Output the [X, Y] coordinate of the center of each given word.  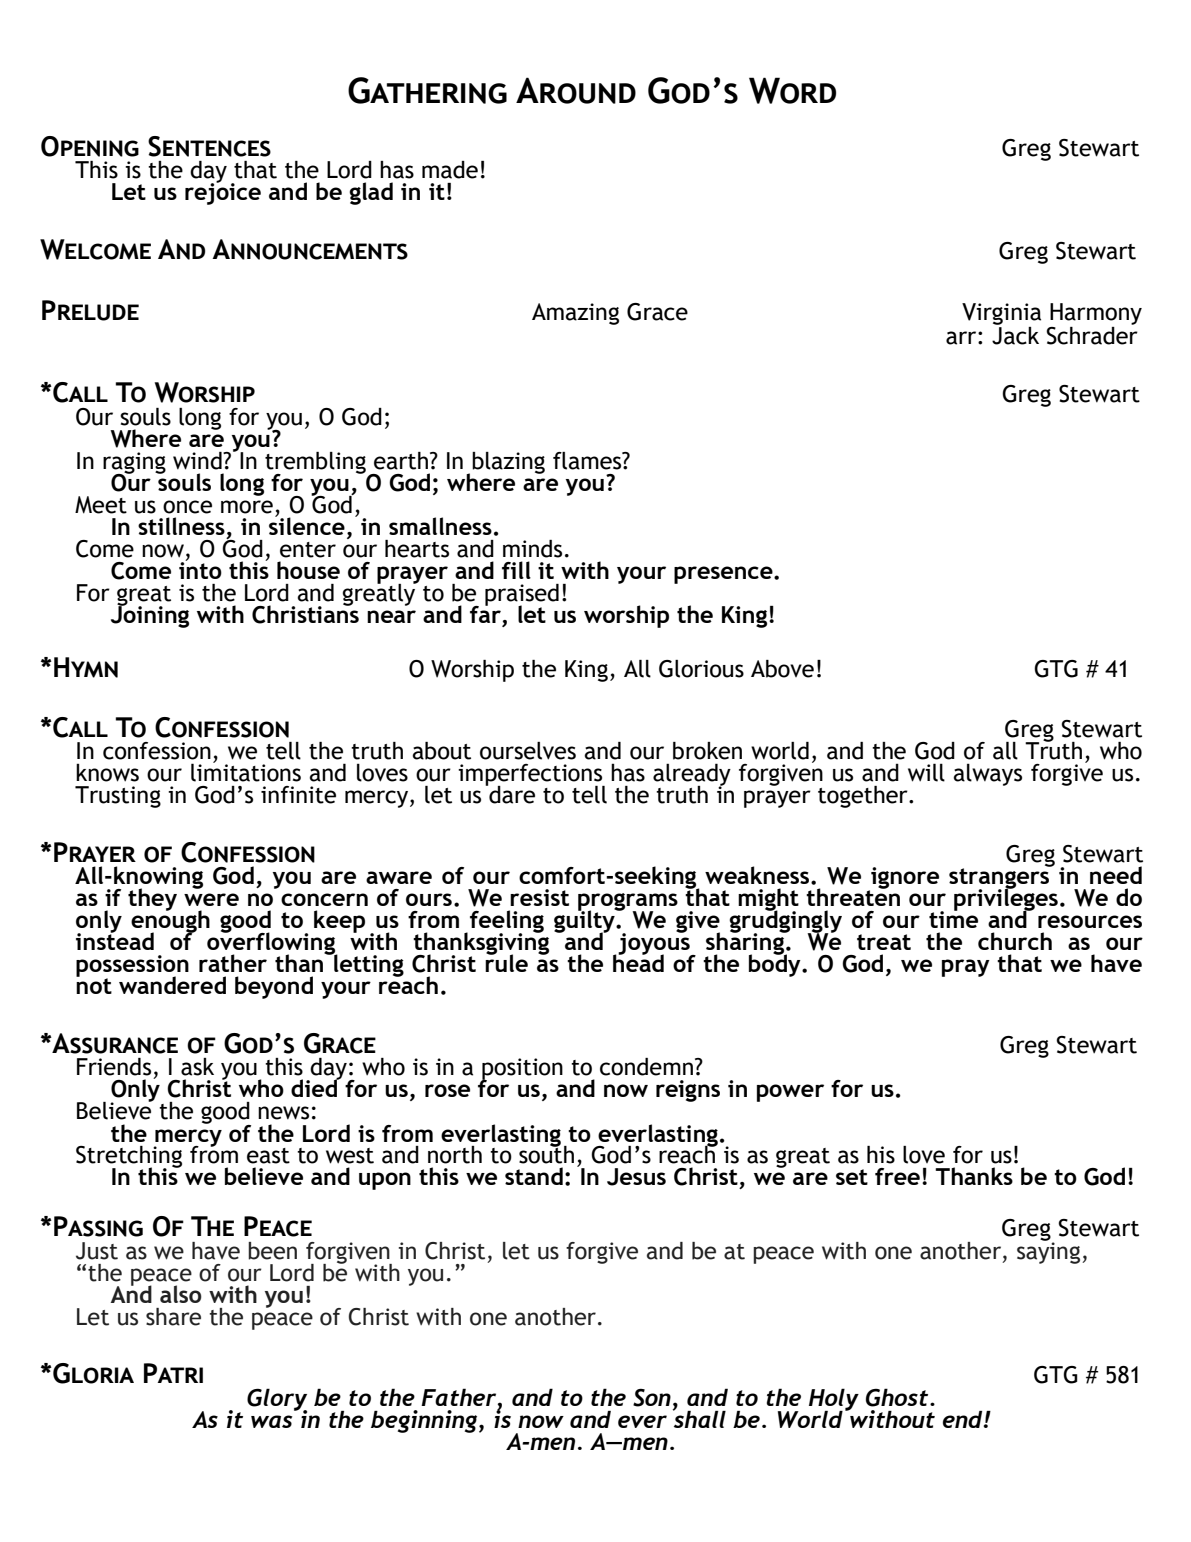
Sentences [209, 146]
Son [652, 1398]
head [638, 962]
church [1015, 941]
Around [576, 90]
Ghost [898, 1397]
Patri [173, 1373]
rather [233, 963]
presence [724, 575]
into [200, 569]
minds [532, 549]
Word [792, 90]
